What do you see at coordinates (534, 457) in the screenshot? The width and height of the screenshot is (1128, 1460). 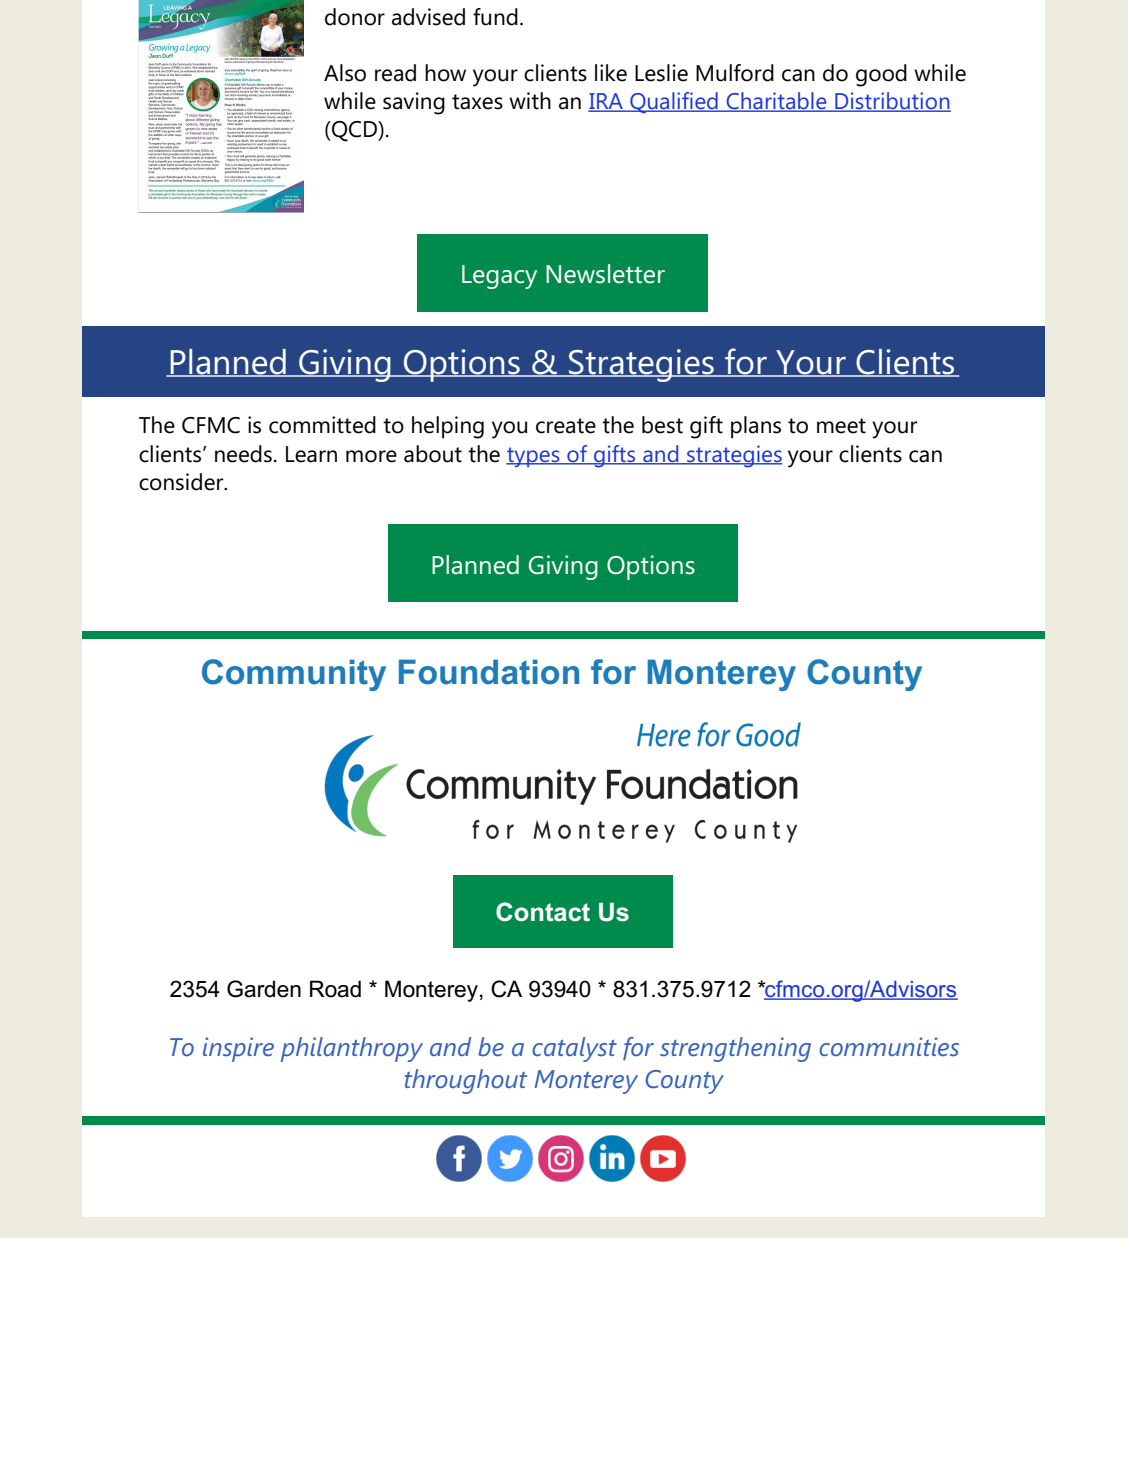 I see `types` at bounding box center [534, 457].
